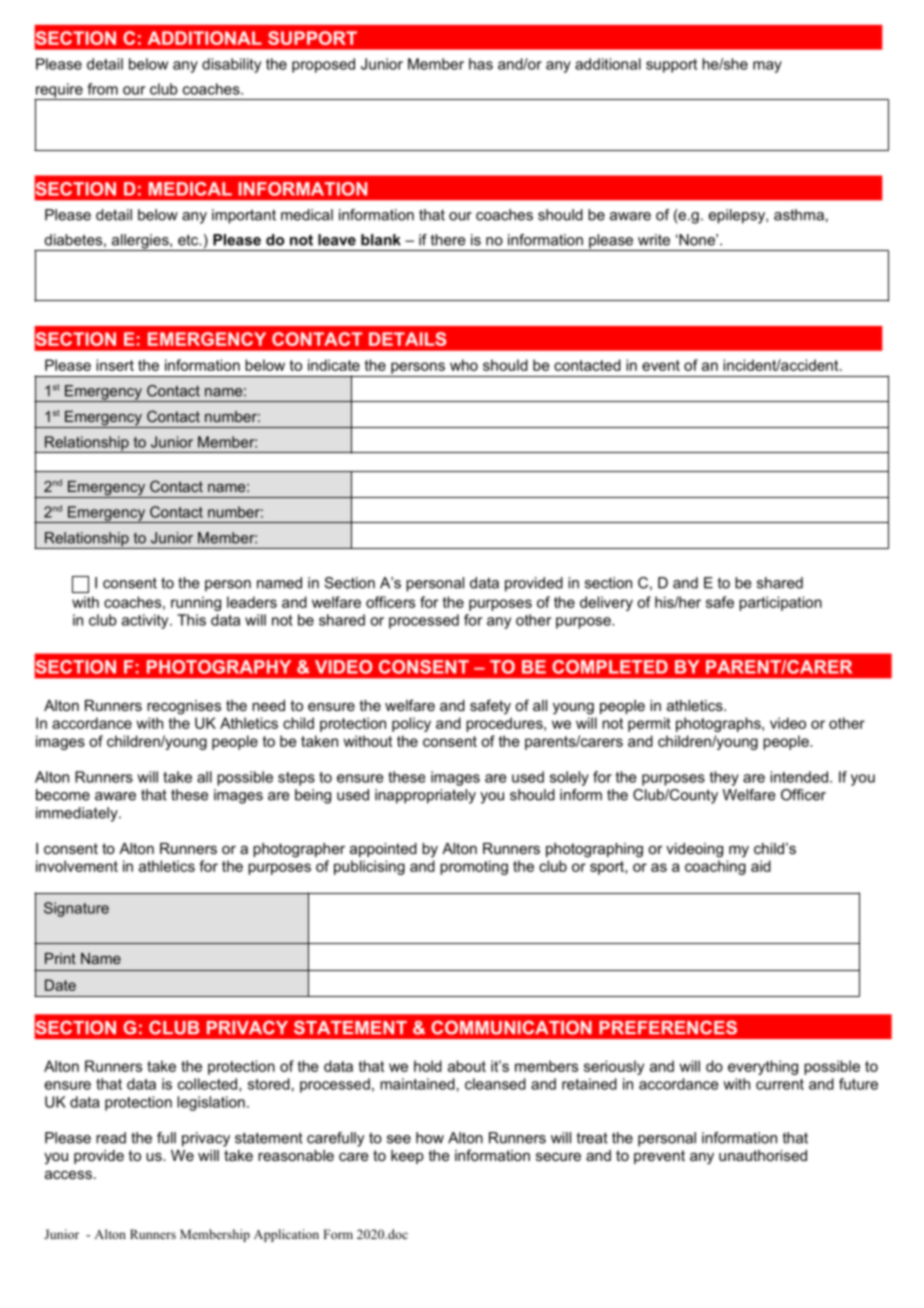 The height and width of the screenshot is (1308, 924). Describe the element at coordinates (407, 1157) in the screenshot. I see `keep` at that location.
